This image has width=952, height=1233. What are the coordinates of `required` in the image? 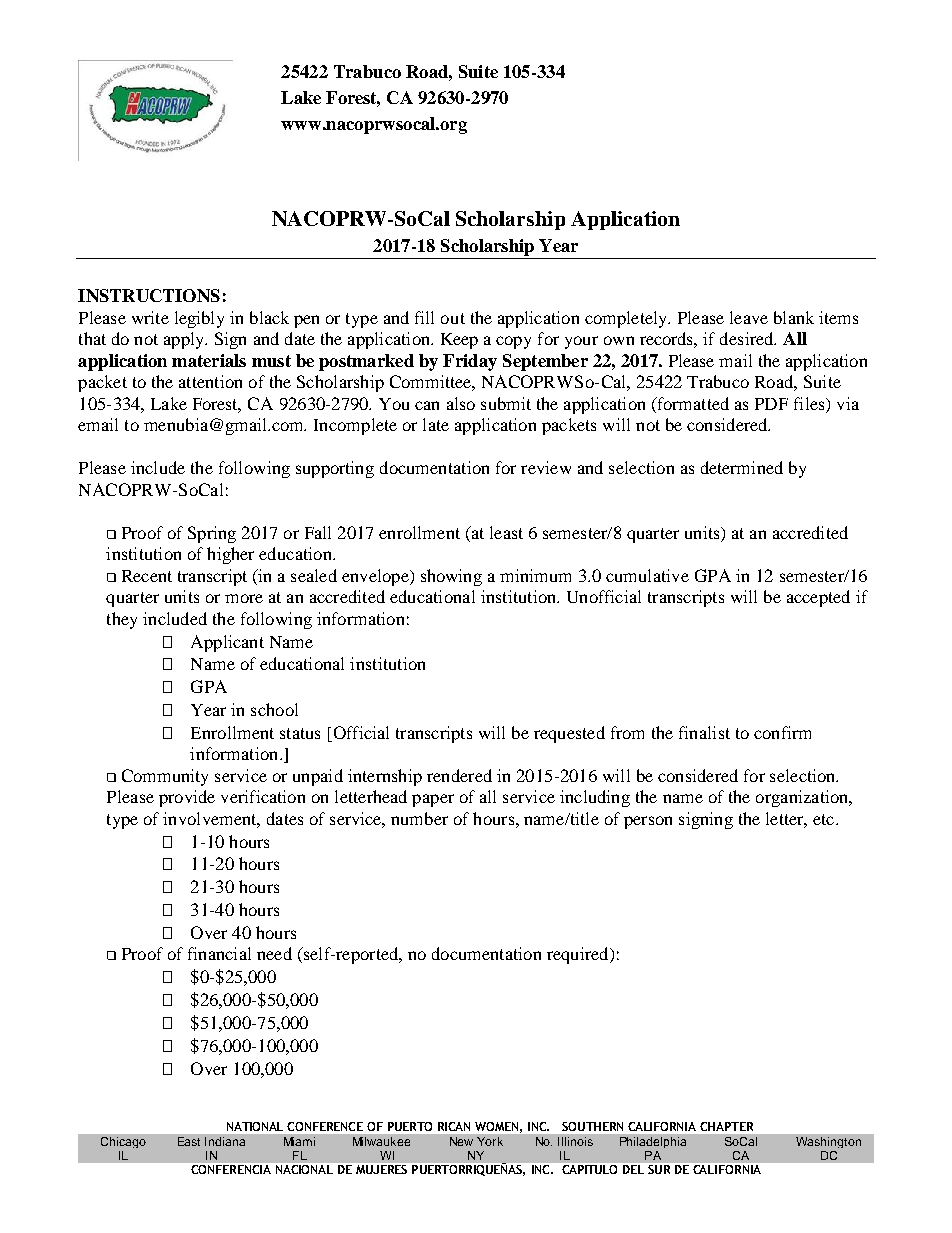 It's located at (579, 955).
